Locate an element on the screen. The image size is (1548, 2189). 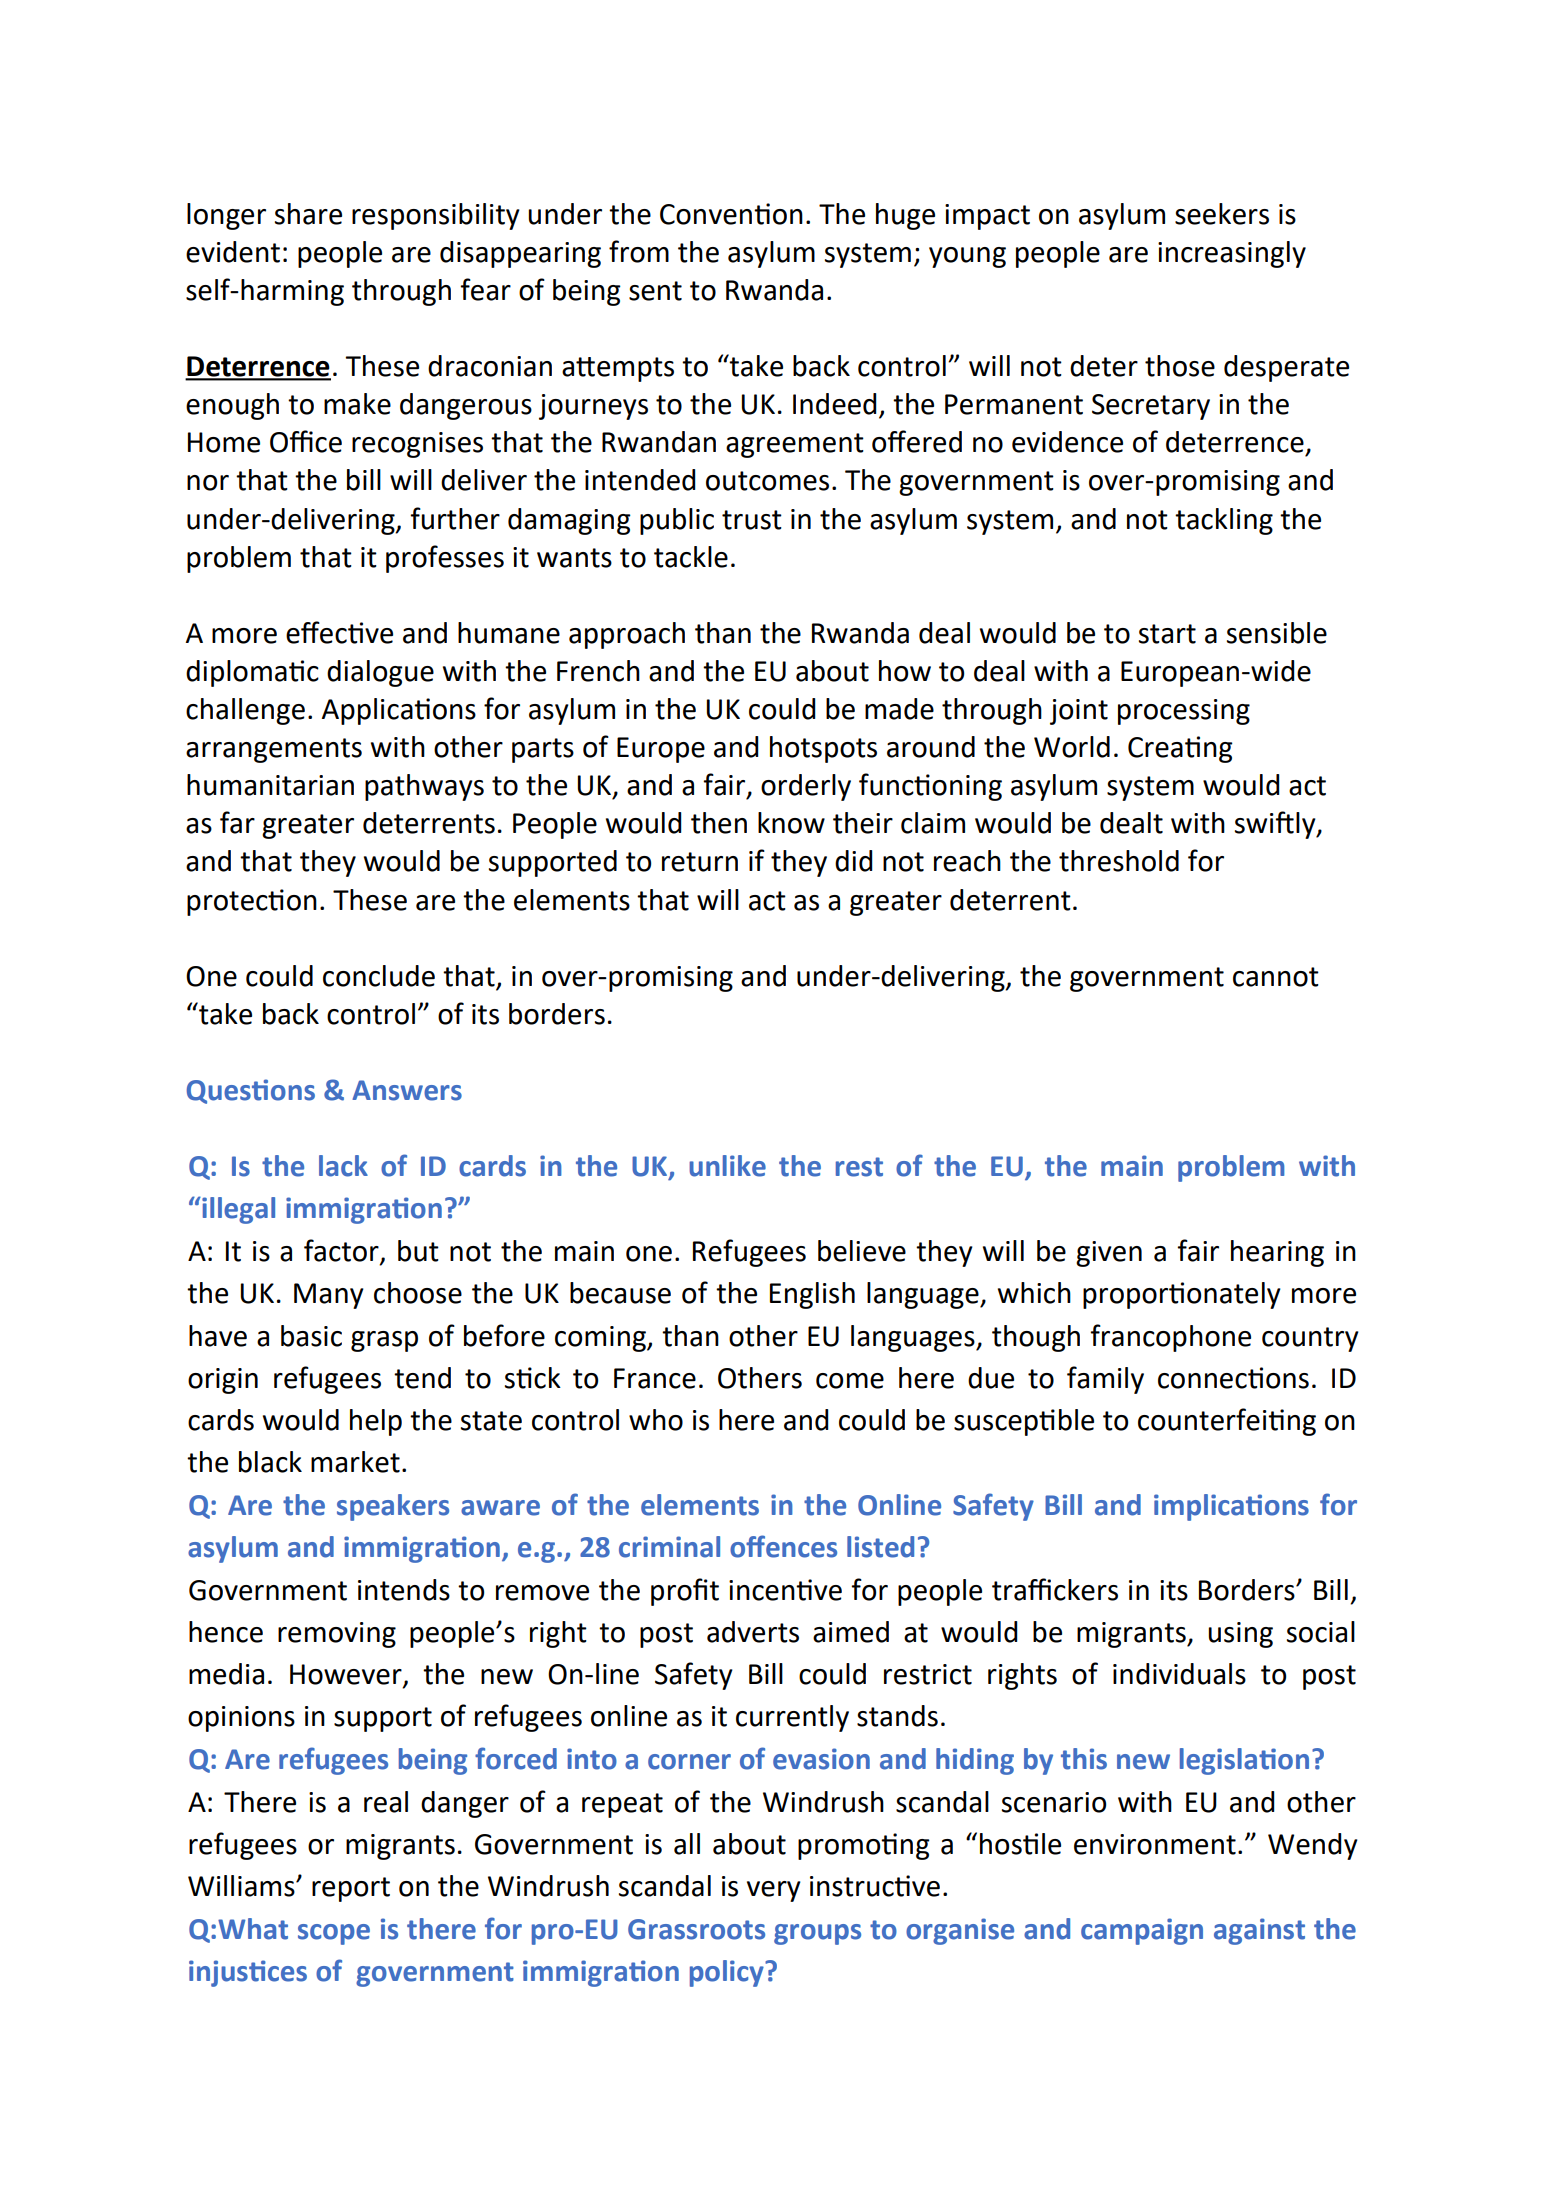
dialogue is located at coordinates (380, 673).
